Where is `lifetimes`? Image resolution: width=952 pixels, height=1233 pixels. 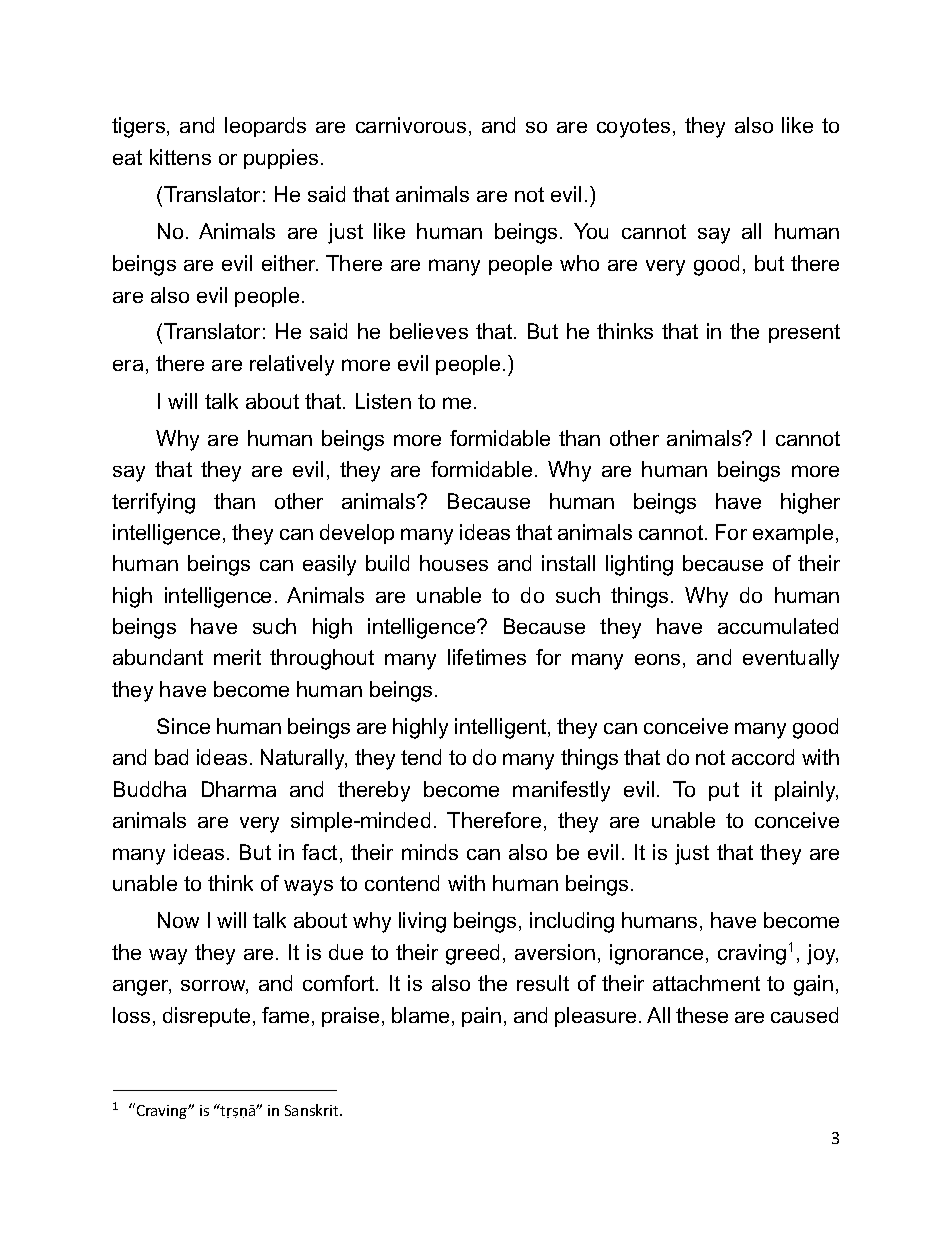 lifetimes is located at coordinates (487, 657).
